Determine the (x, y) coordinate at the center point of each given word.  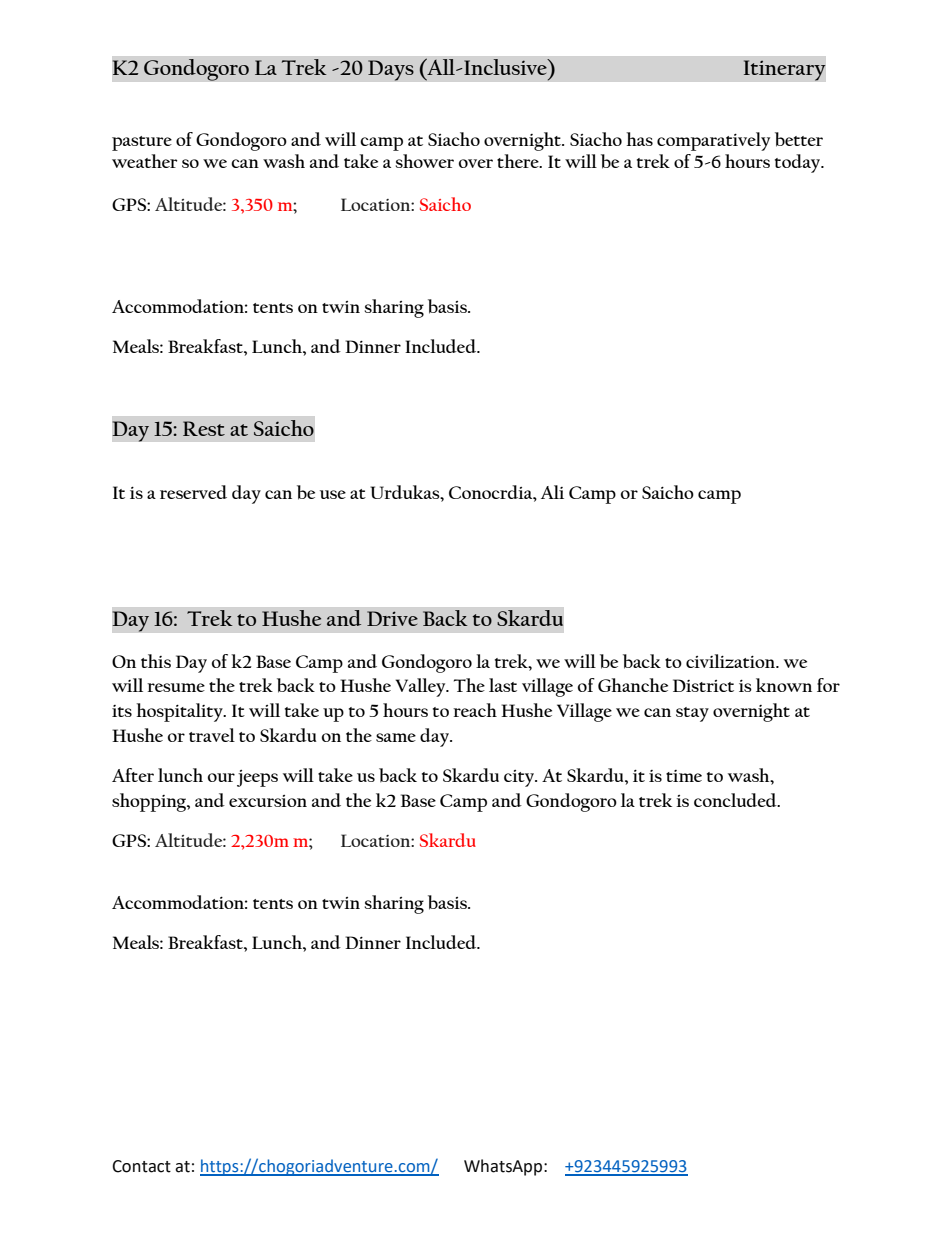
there (519, 161)
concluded (736, 800)
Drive (392, 618)
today (799, 163)
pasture (142, 143)
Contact (141, 1166)
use (333, 494)
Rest (204, 428)
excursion (268, 801)
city (520, 778)
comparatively (713, 141)
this (156, 661)
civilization (732, 661)
